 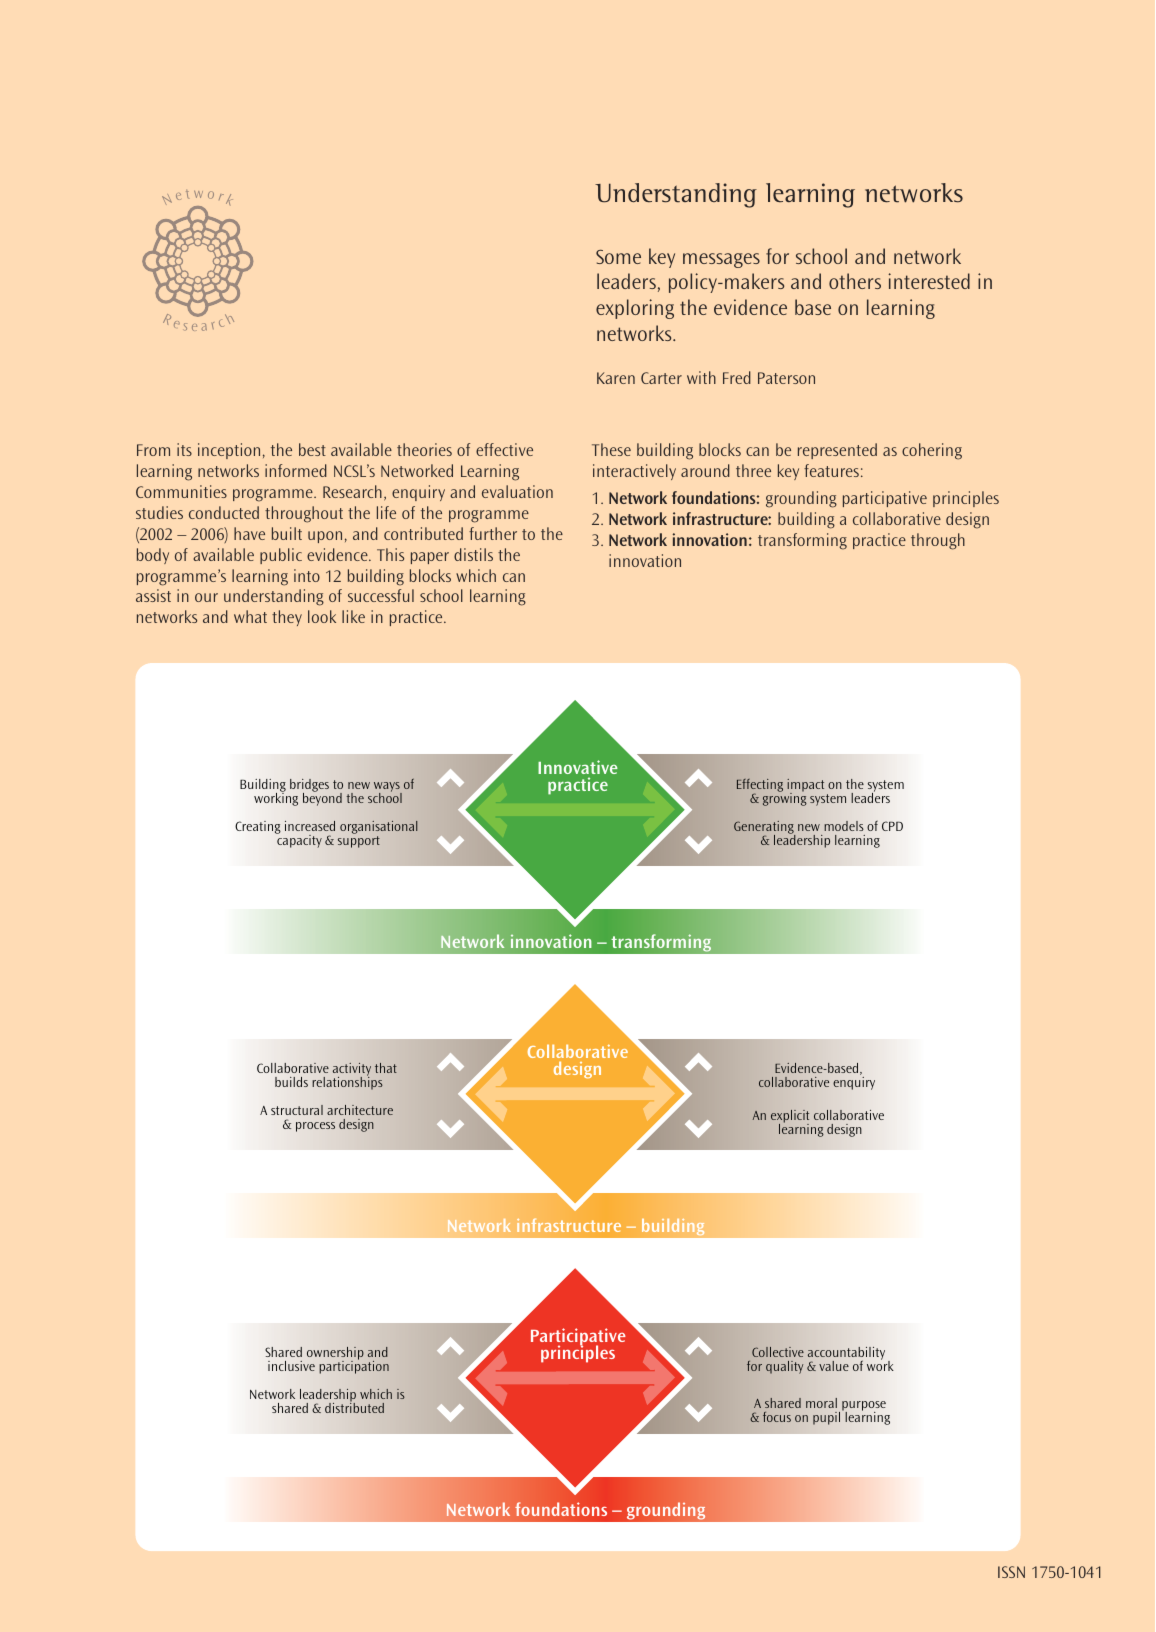 What do you see at coordinates (578, 767) in the document?
I see `Innovative` at bounding box center [578, 767].
